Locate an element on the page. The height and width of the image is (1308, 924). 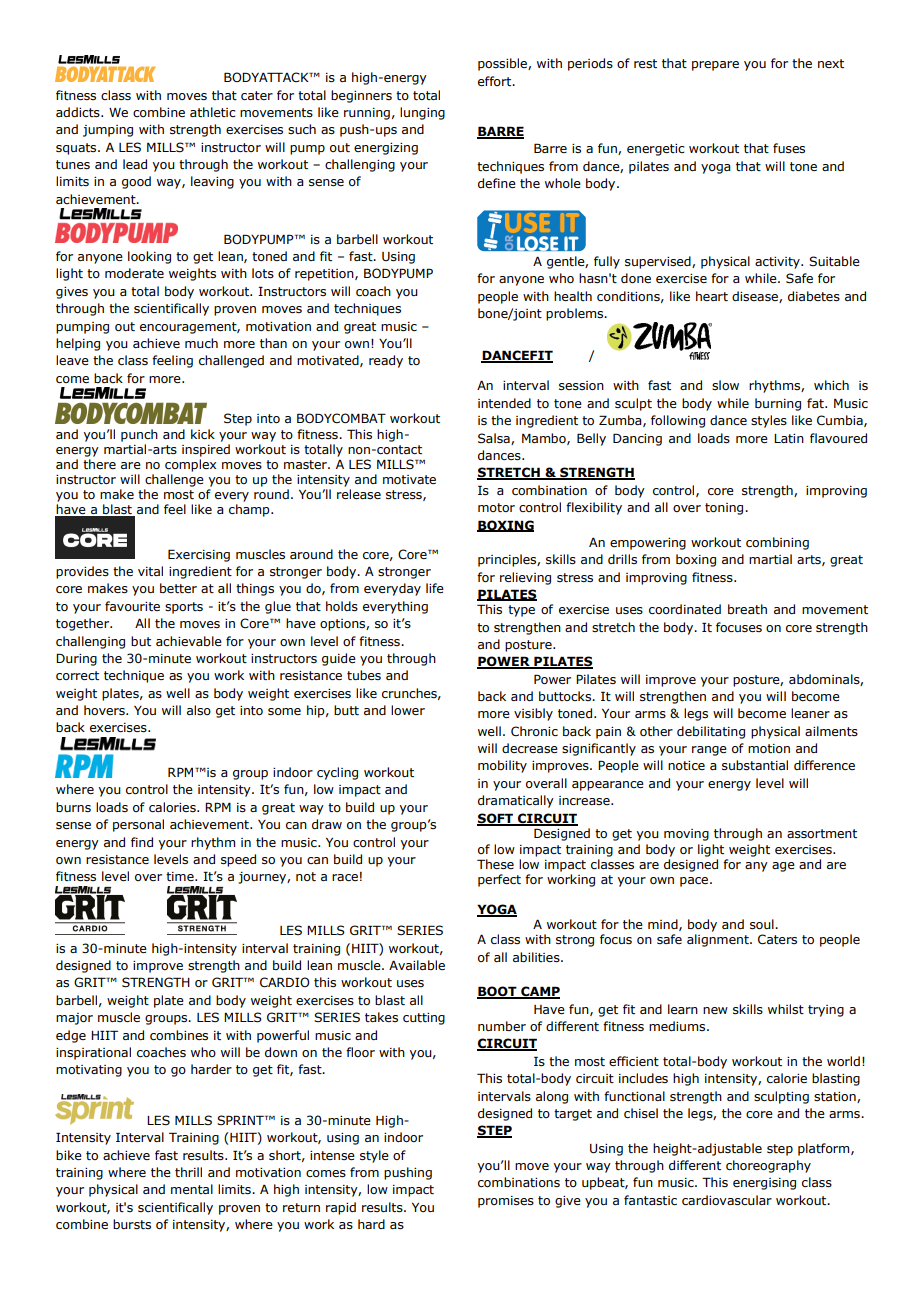
mental is located at coordinates (192, 1189).
